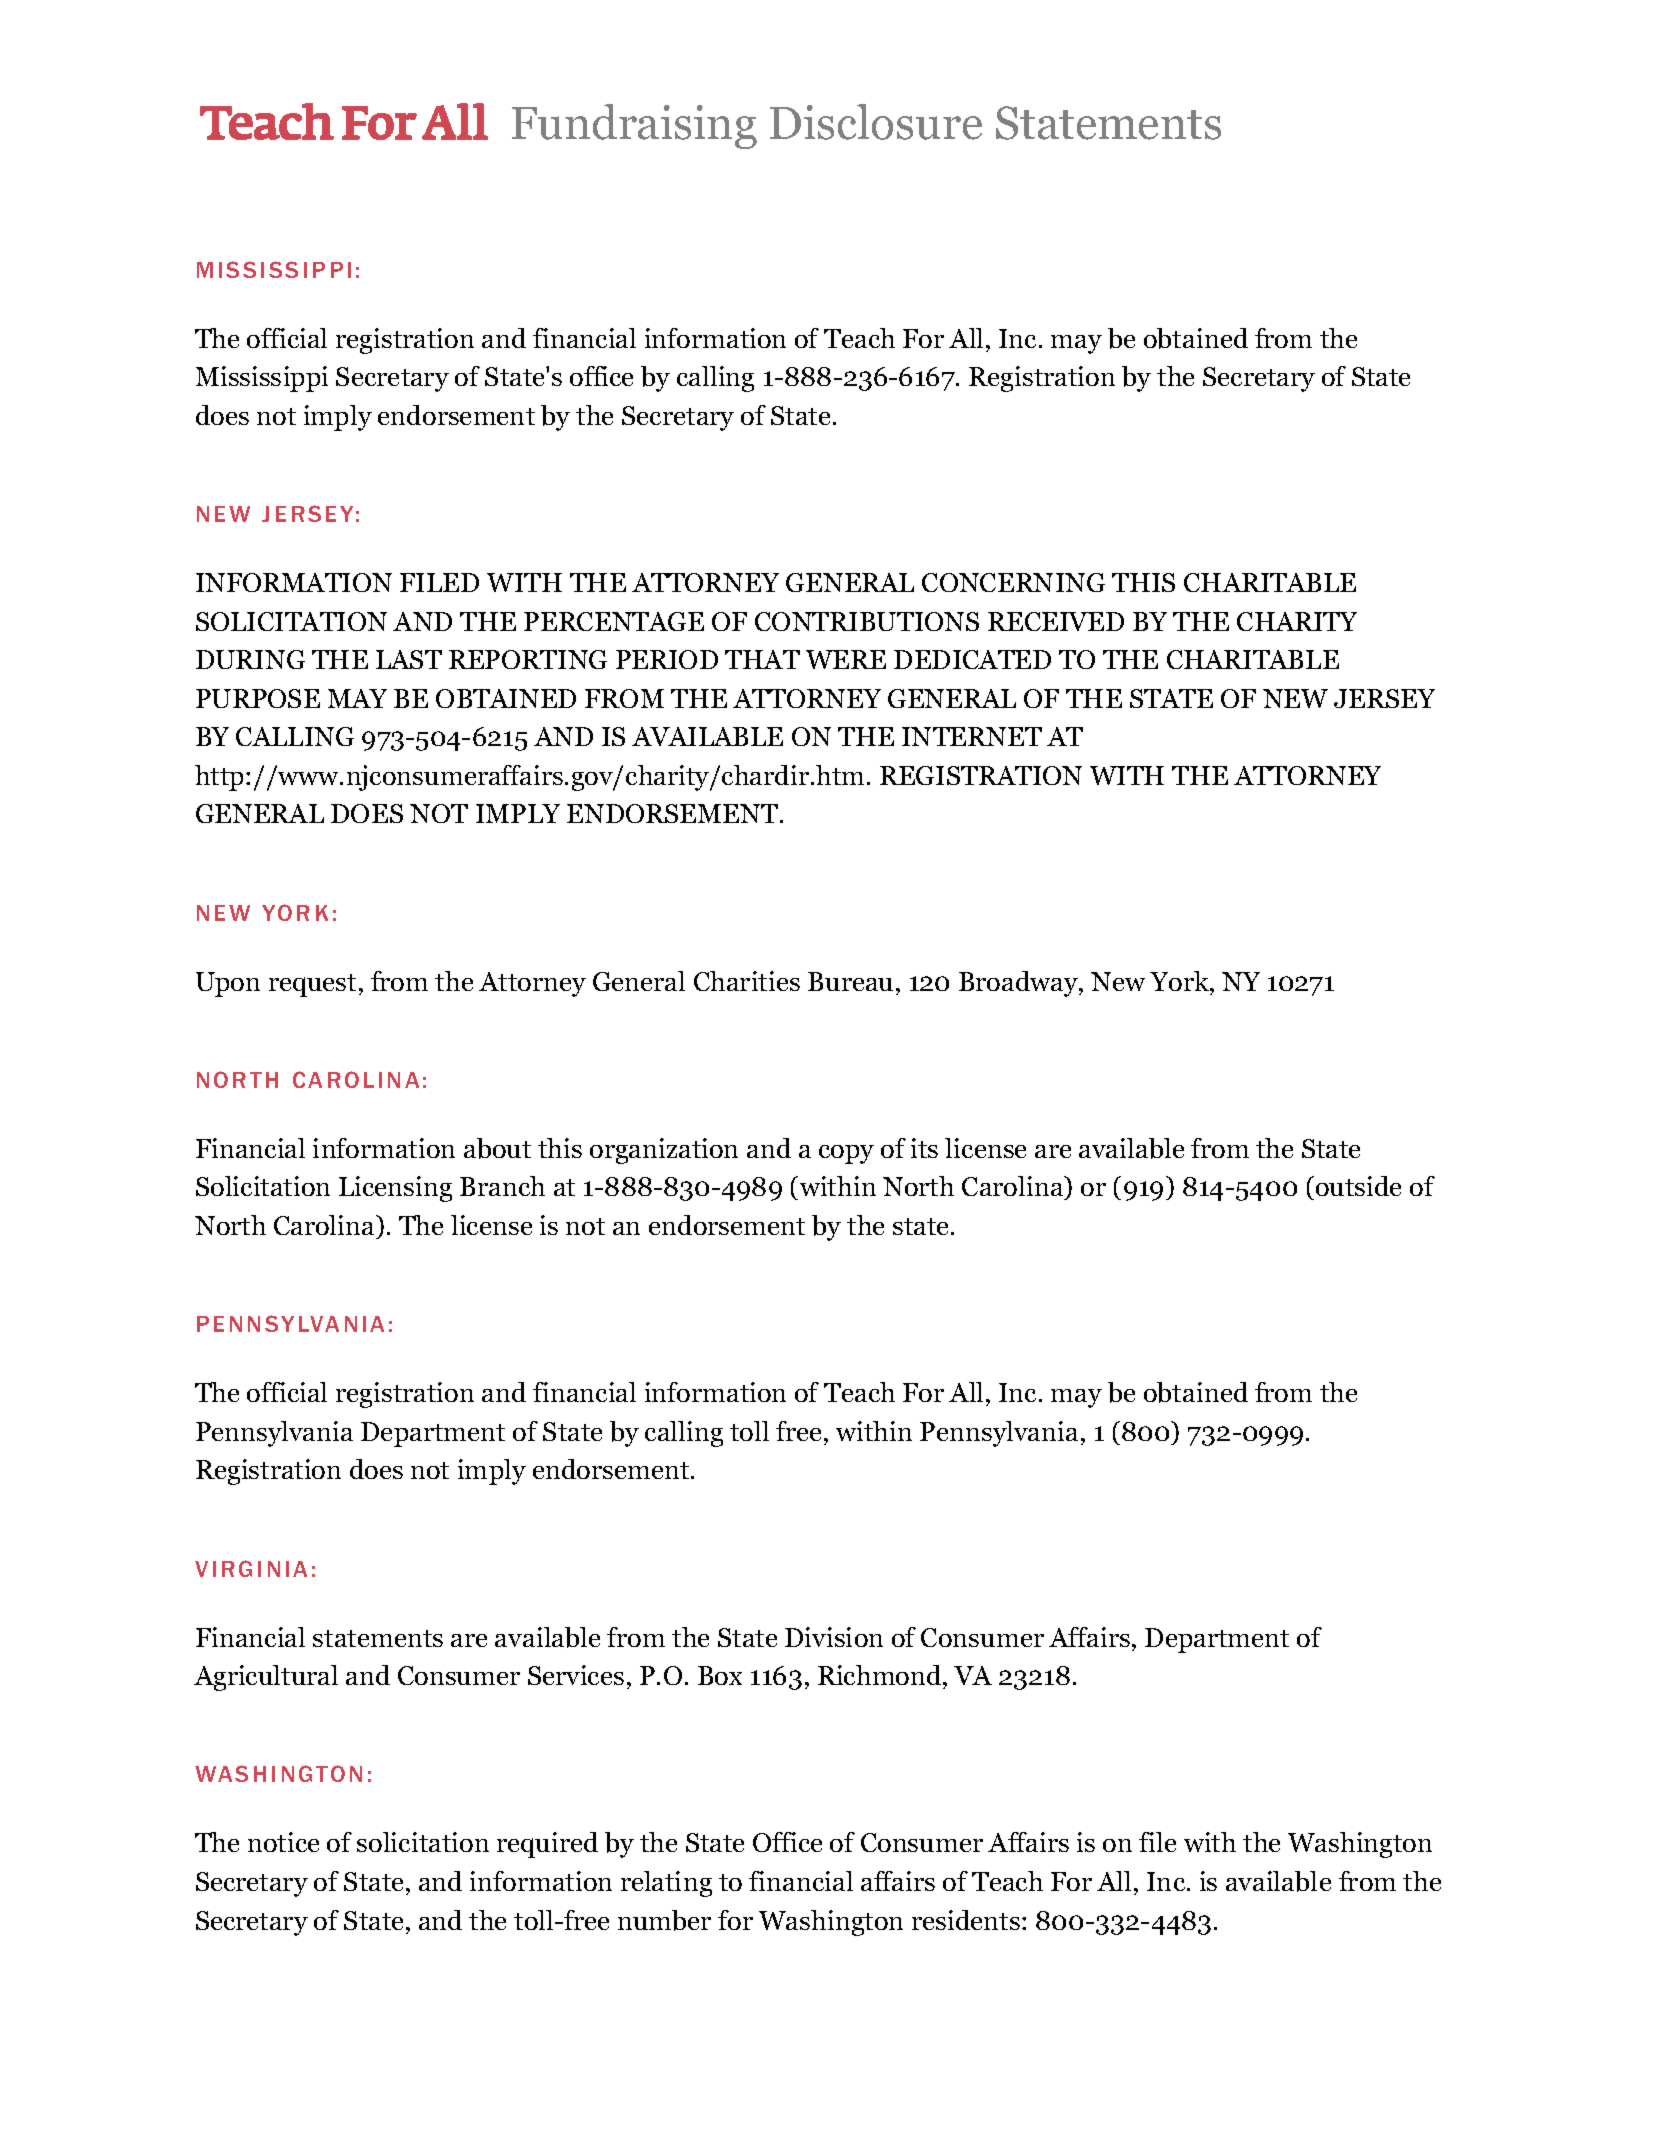 The image size is (1659, 2147). I want to click on Broadway, so click(1019, 984).
